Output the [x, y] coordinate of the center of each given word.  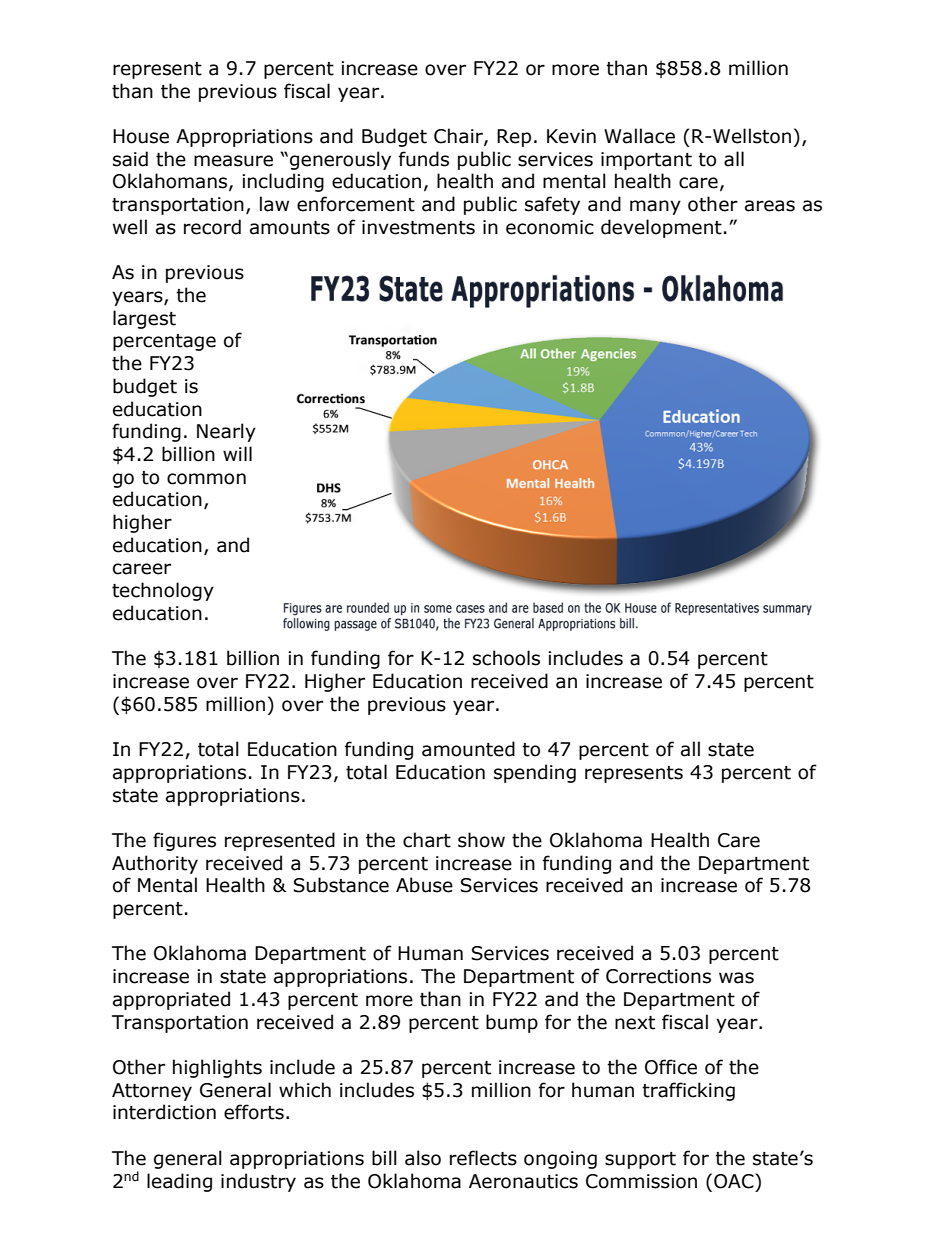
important [646, 161]
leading [179, 1182]
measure [233, 161]
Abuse [424, 885]
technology [163, 591]
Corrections [658, 976]
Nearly [226, 432]
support [640, 1160]
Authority [155, 864]
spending [535, 773]
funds [424, 159]
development [661, 228]
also [423, 1158]
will [237, 453]
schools [506, 658]
